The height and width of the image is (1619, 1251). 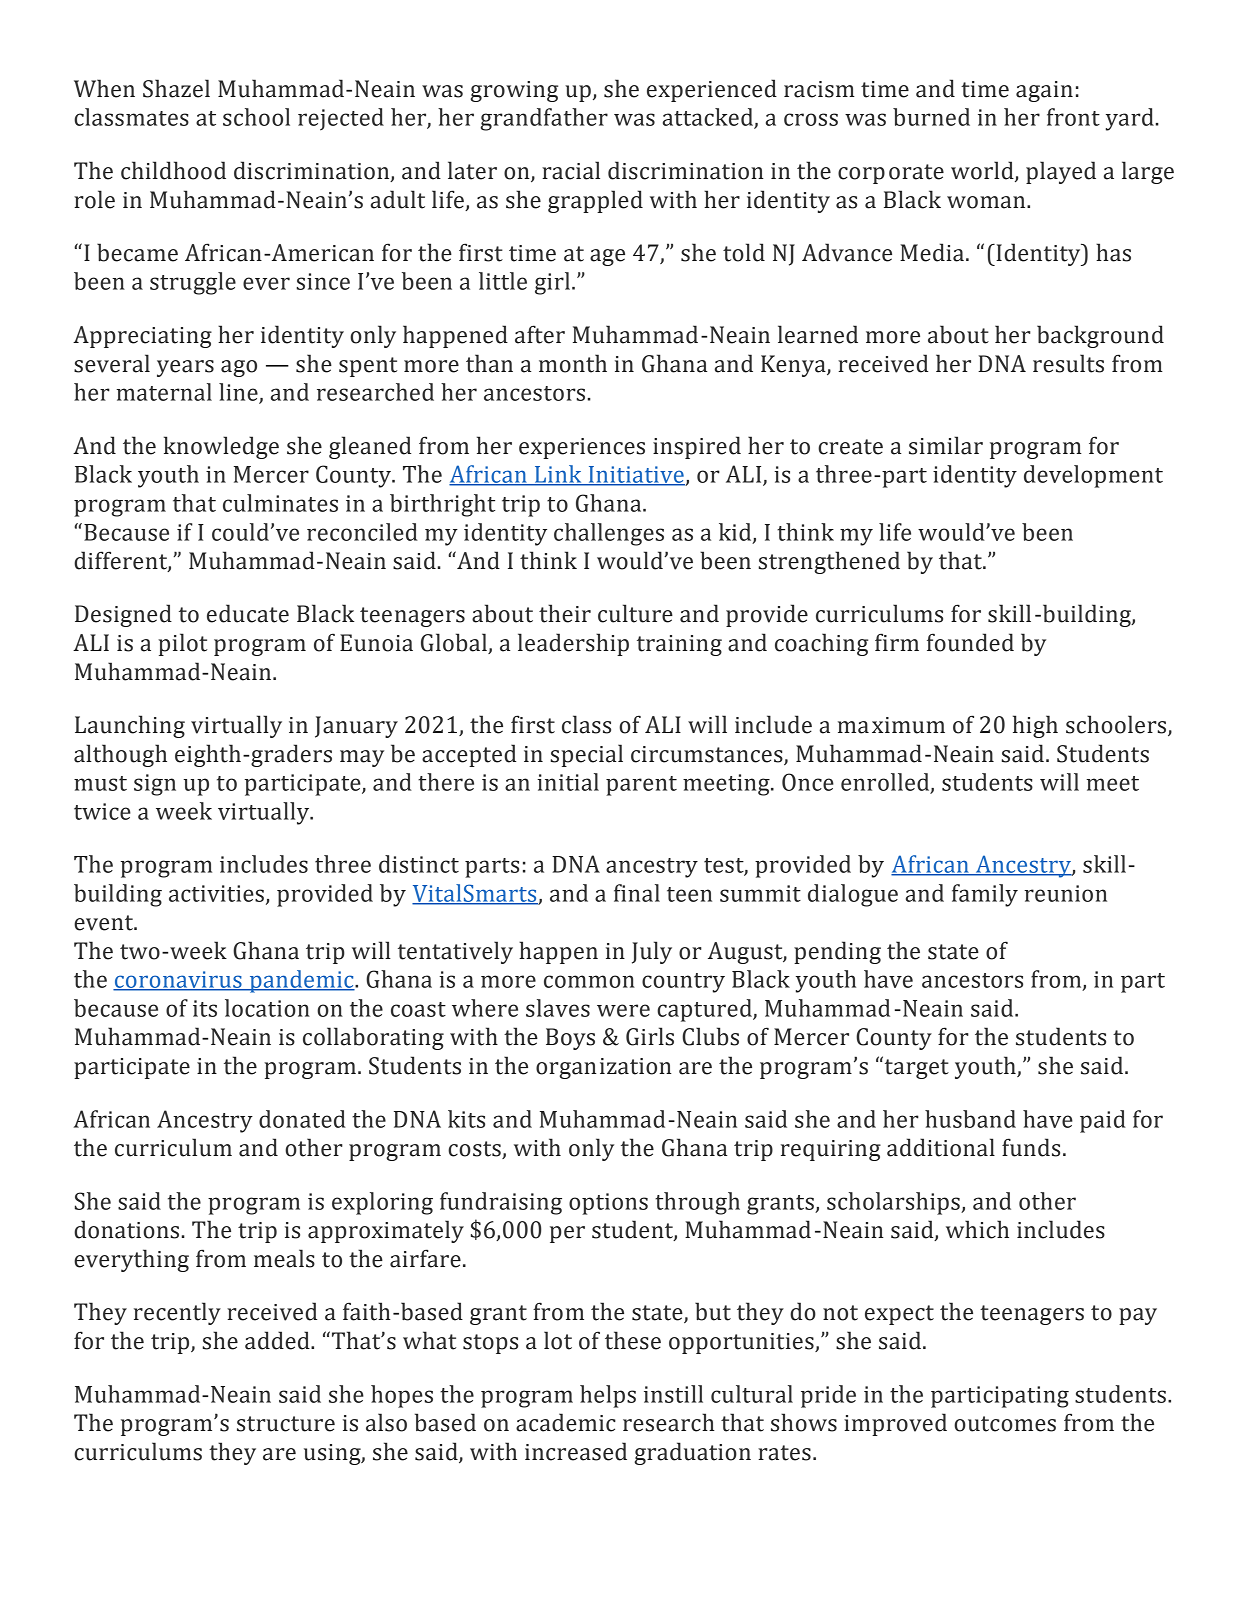 What do you see at coordinates (173, 170) in the image?
I see `childhood` at bounding box center [173, 170].
